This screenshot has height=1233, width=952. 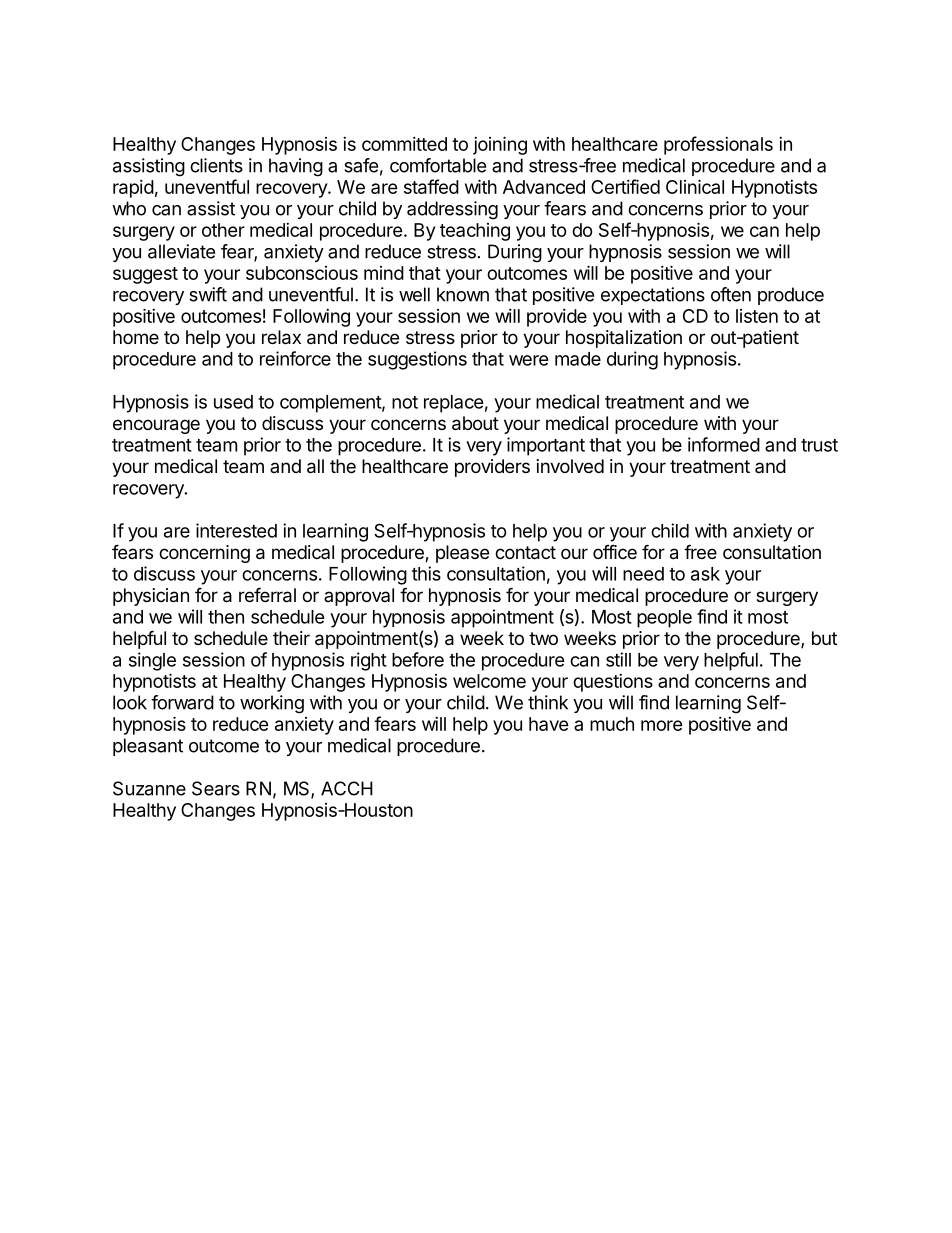 I want to click on professionals, so click(x=718, y=145).
